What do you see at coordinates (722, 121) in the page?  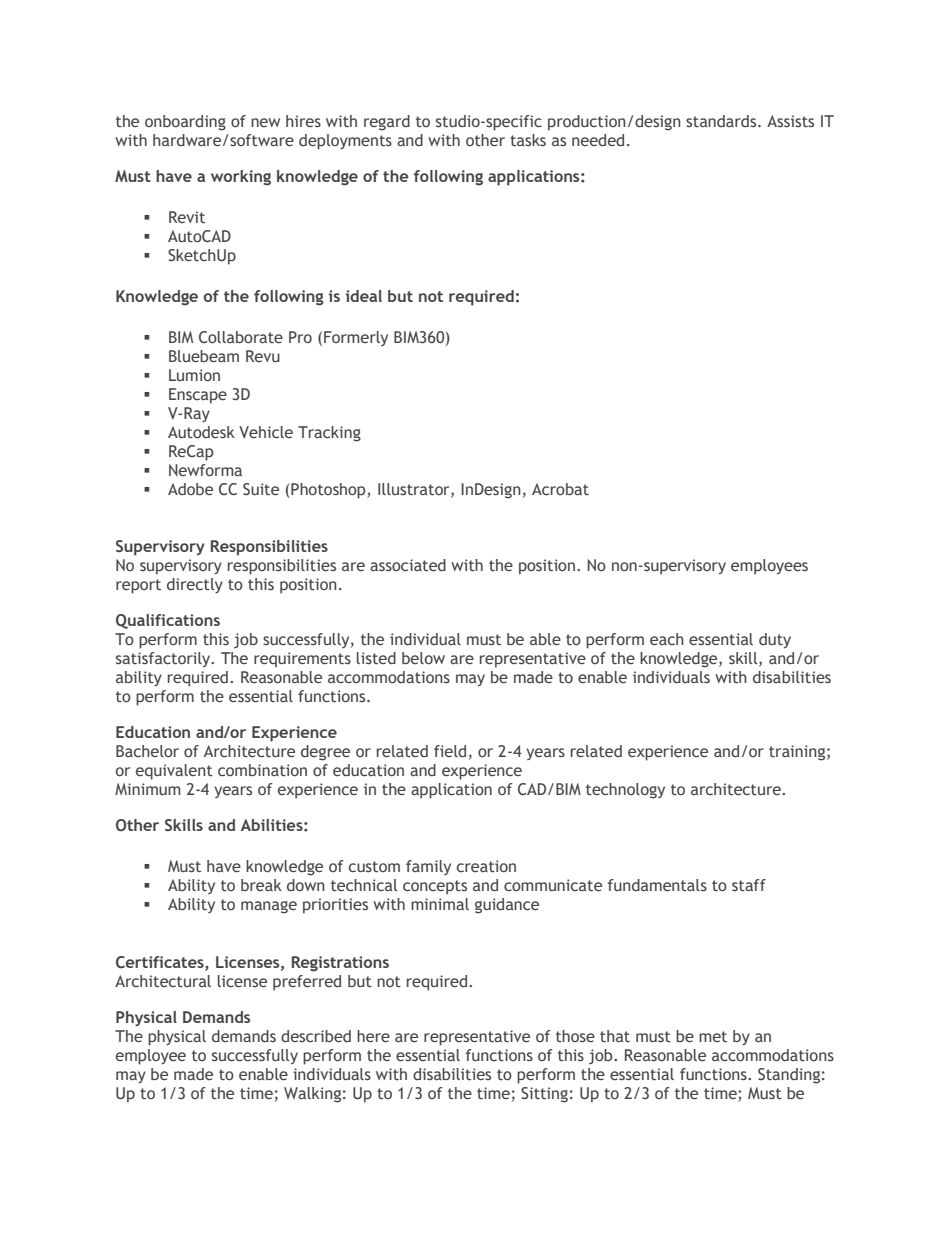 I see `standards` at bounding box center [722, 121].
